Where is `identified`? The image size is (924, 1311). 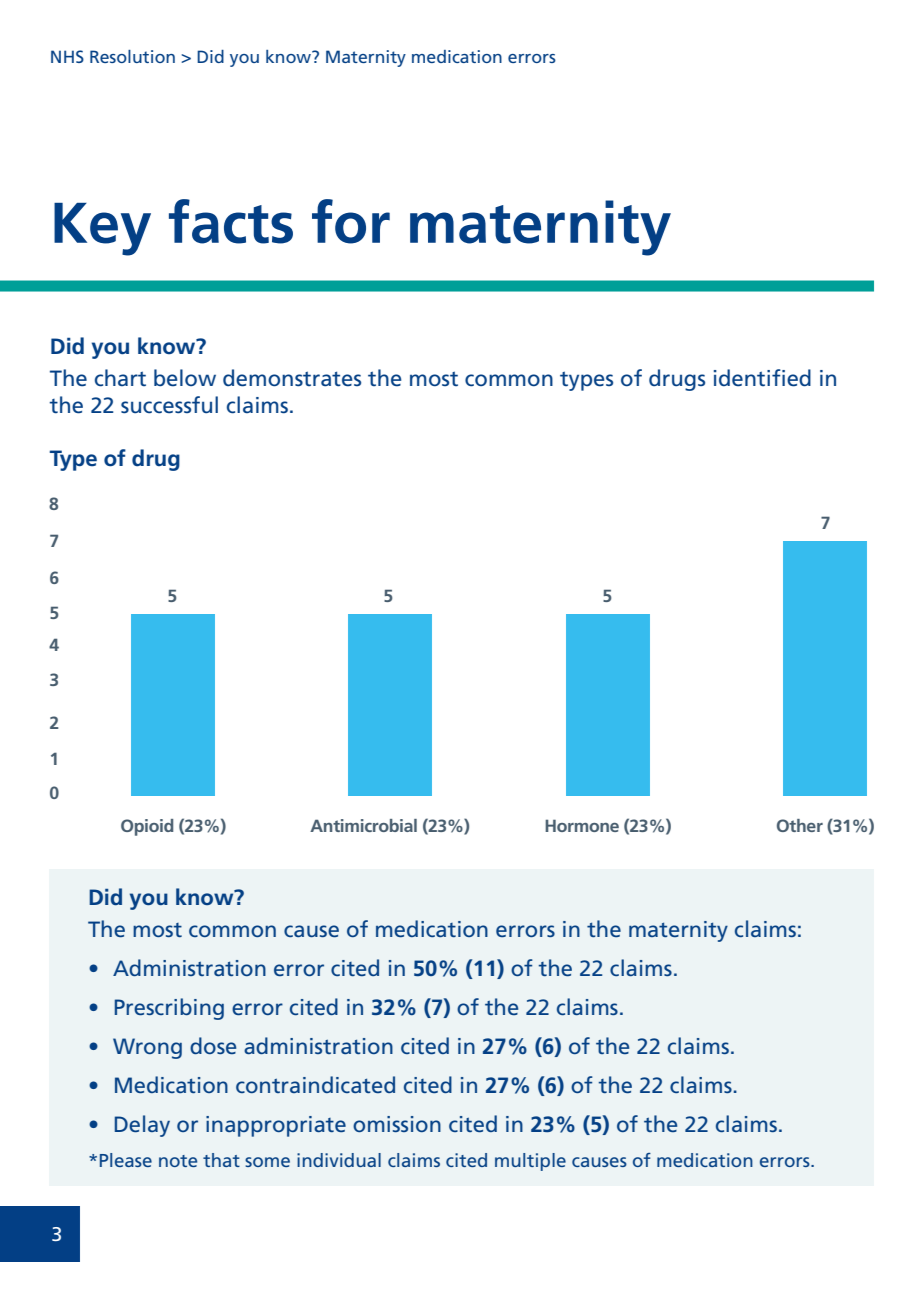 identified is located at coordinates (762, 378).
